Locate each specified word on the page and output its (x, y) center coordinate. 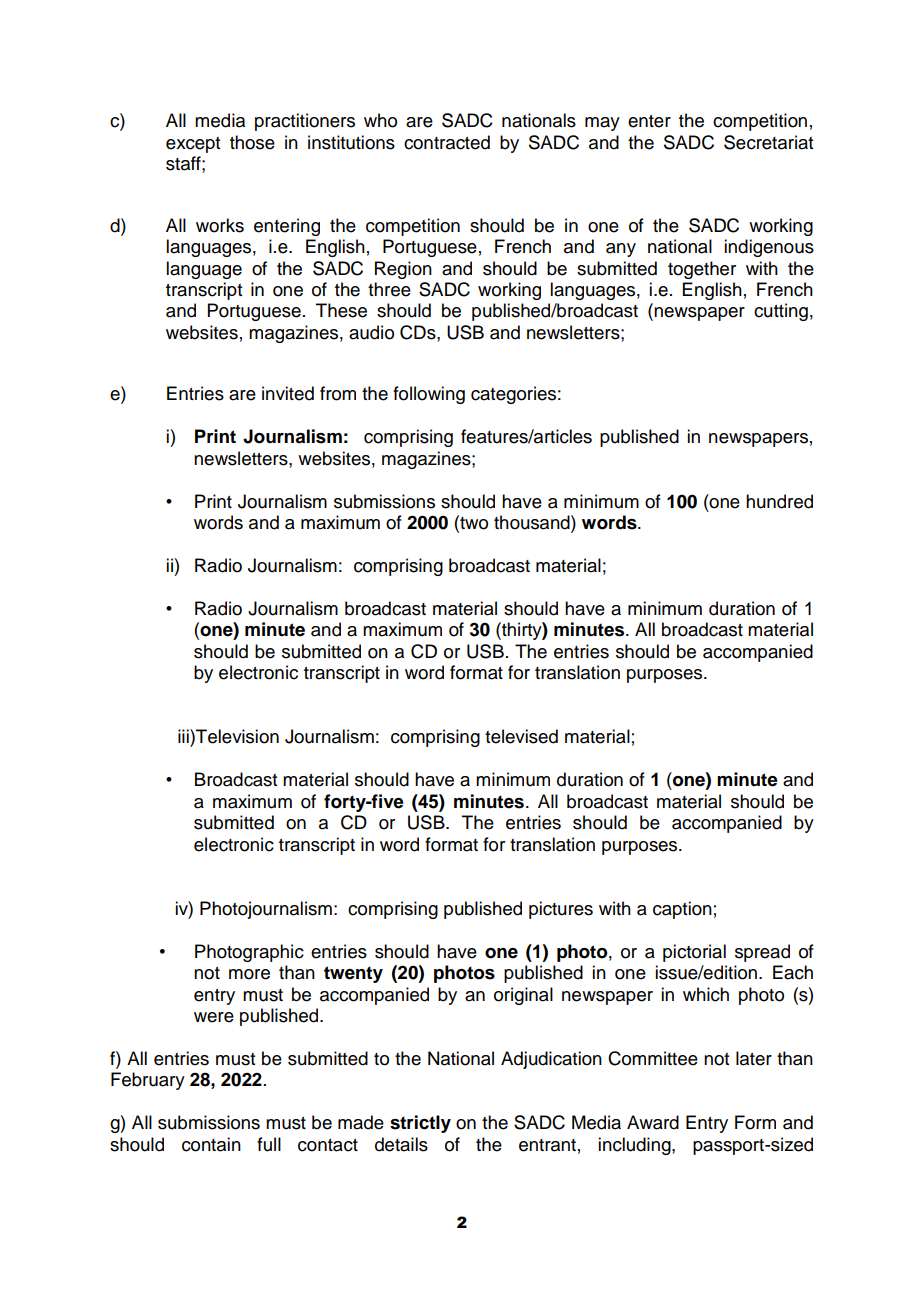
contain (211, 1144)
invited (288, 393)
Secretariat (768, 142)
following (429, 395)
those (252, 142)
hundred (779, 501)
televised (521, 736)
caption (682, 910)
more (249, 974)
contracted (447, 142)
